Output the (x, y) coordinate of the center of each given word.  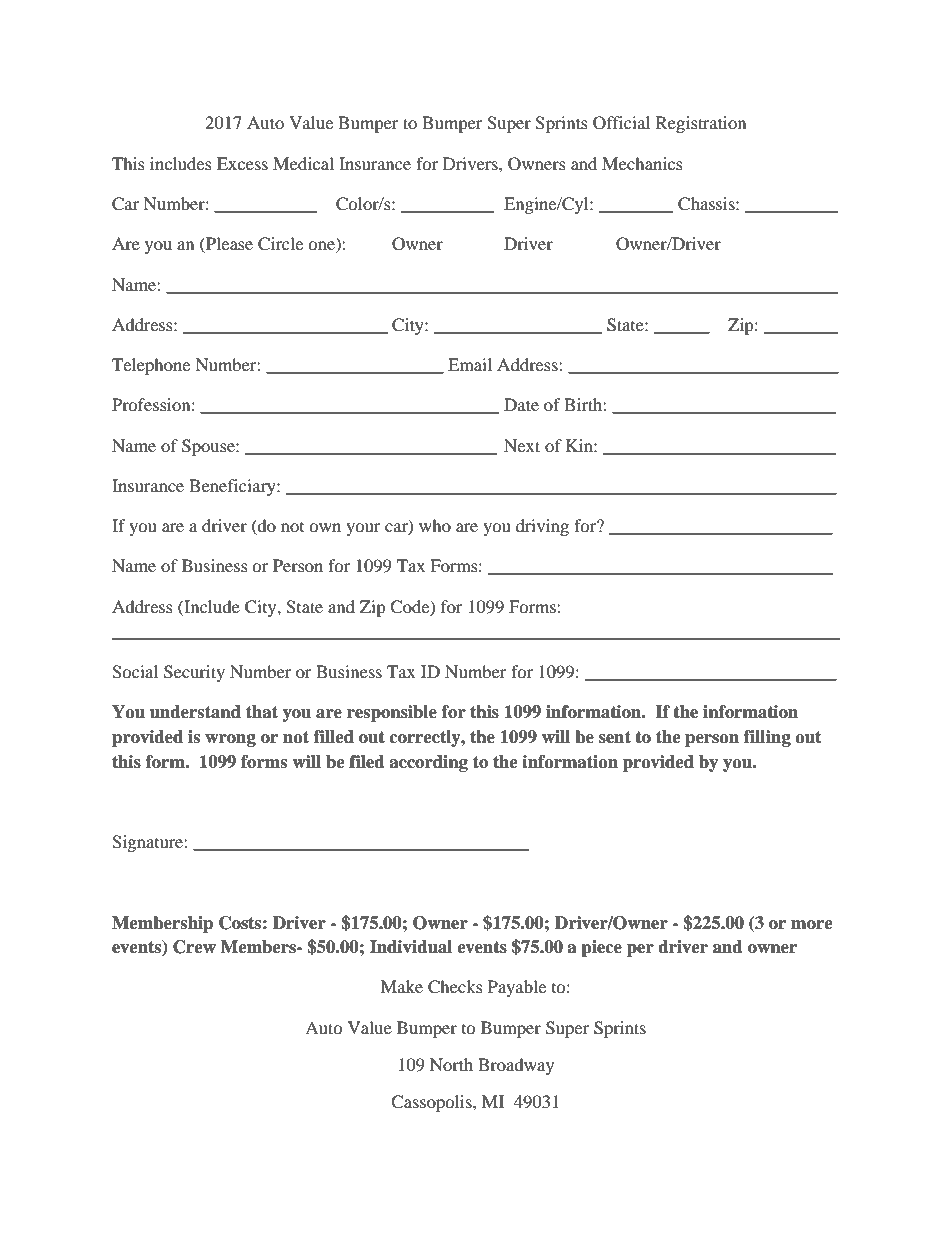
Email (470, 364)
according (428, 763)
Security (194, 673)
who (435, 525)
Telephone (151, 366)
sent (615, 737)
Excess (242, 163)
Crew (194, 947)
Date (521, 404)
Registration (701, 124)
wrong (230, 740)
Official (621, 123)
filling (767, 738)
